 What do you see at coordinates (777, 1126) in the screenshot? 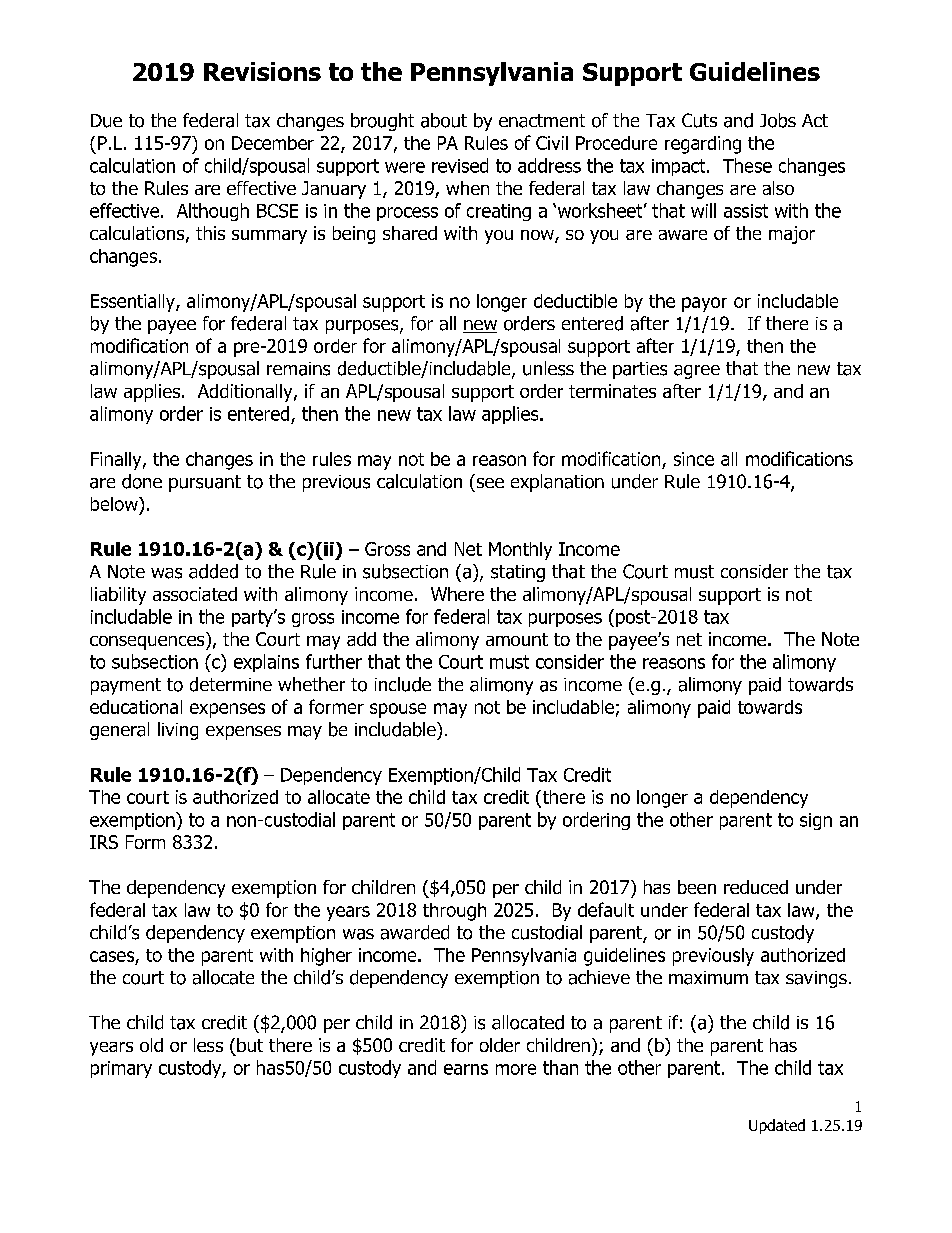
I see `Updated` at bounding box center [777, 1126].
